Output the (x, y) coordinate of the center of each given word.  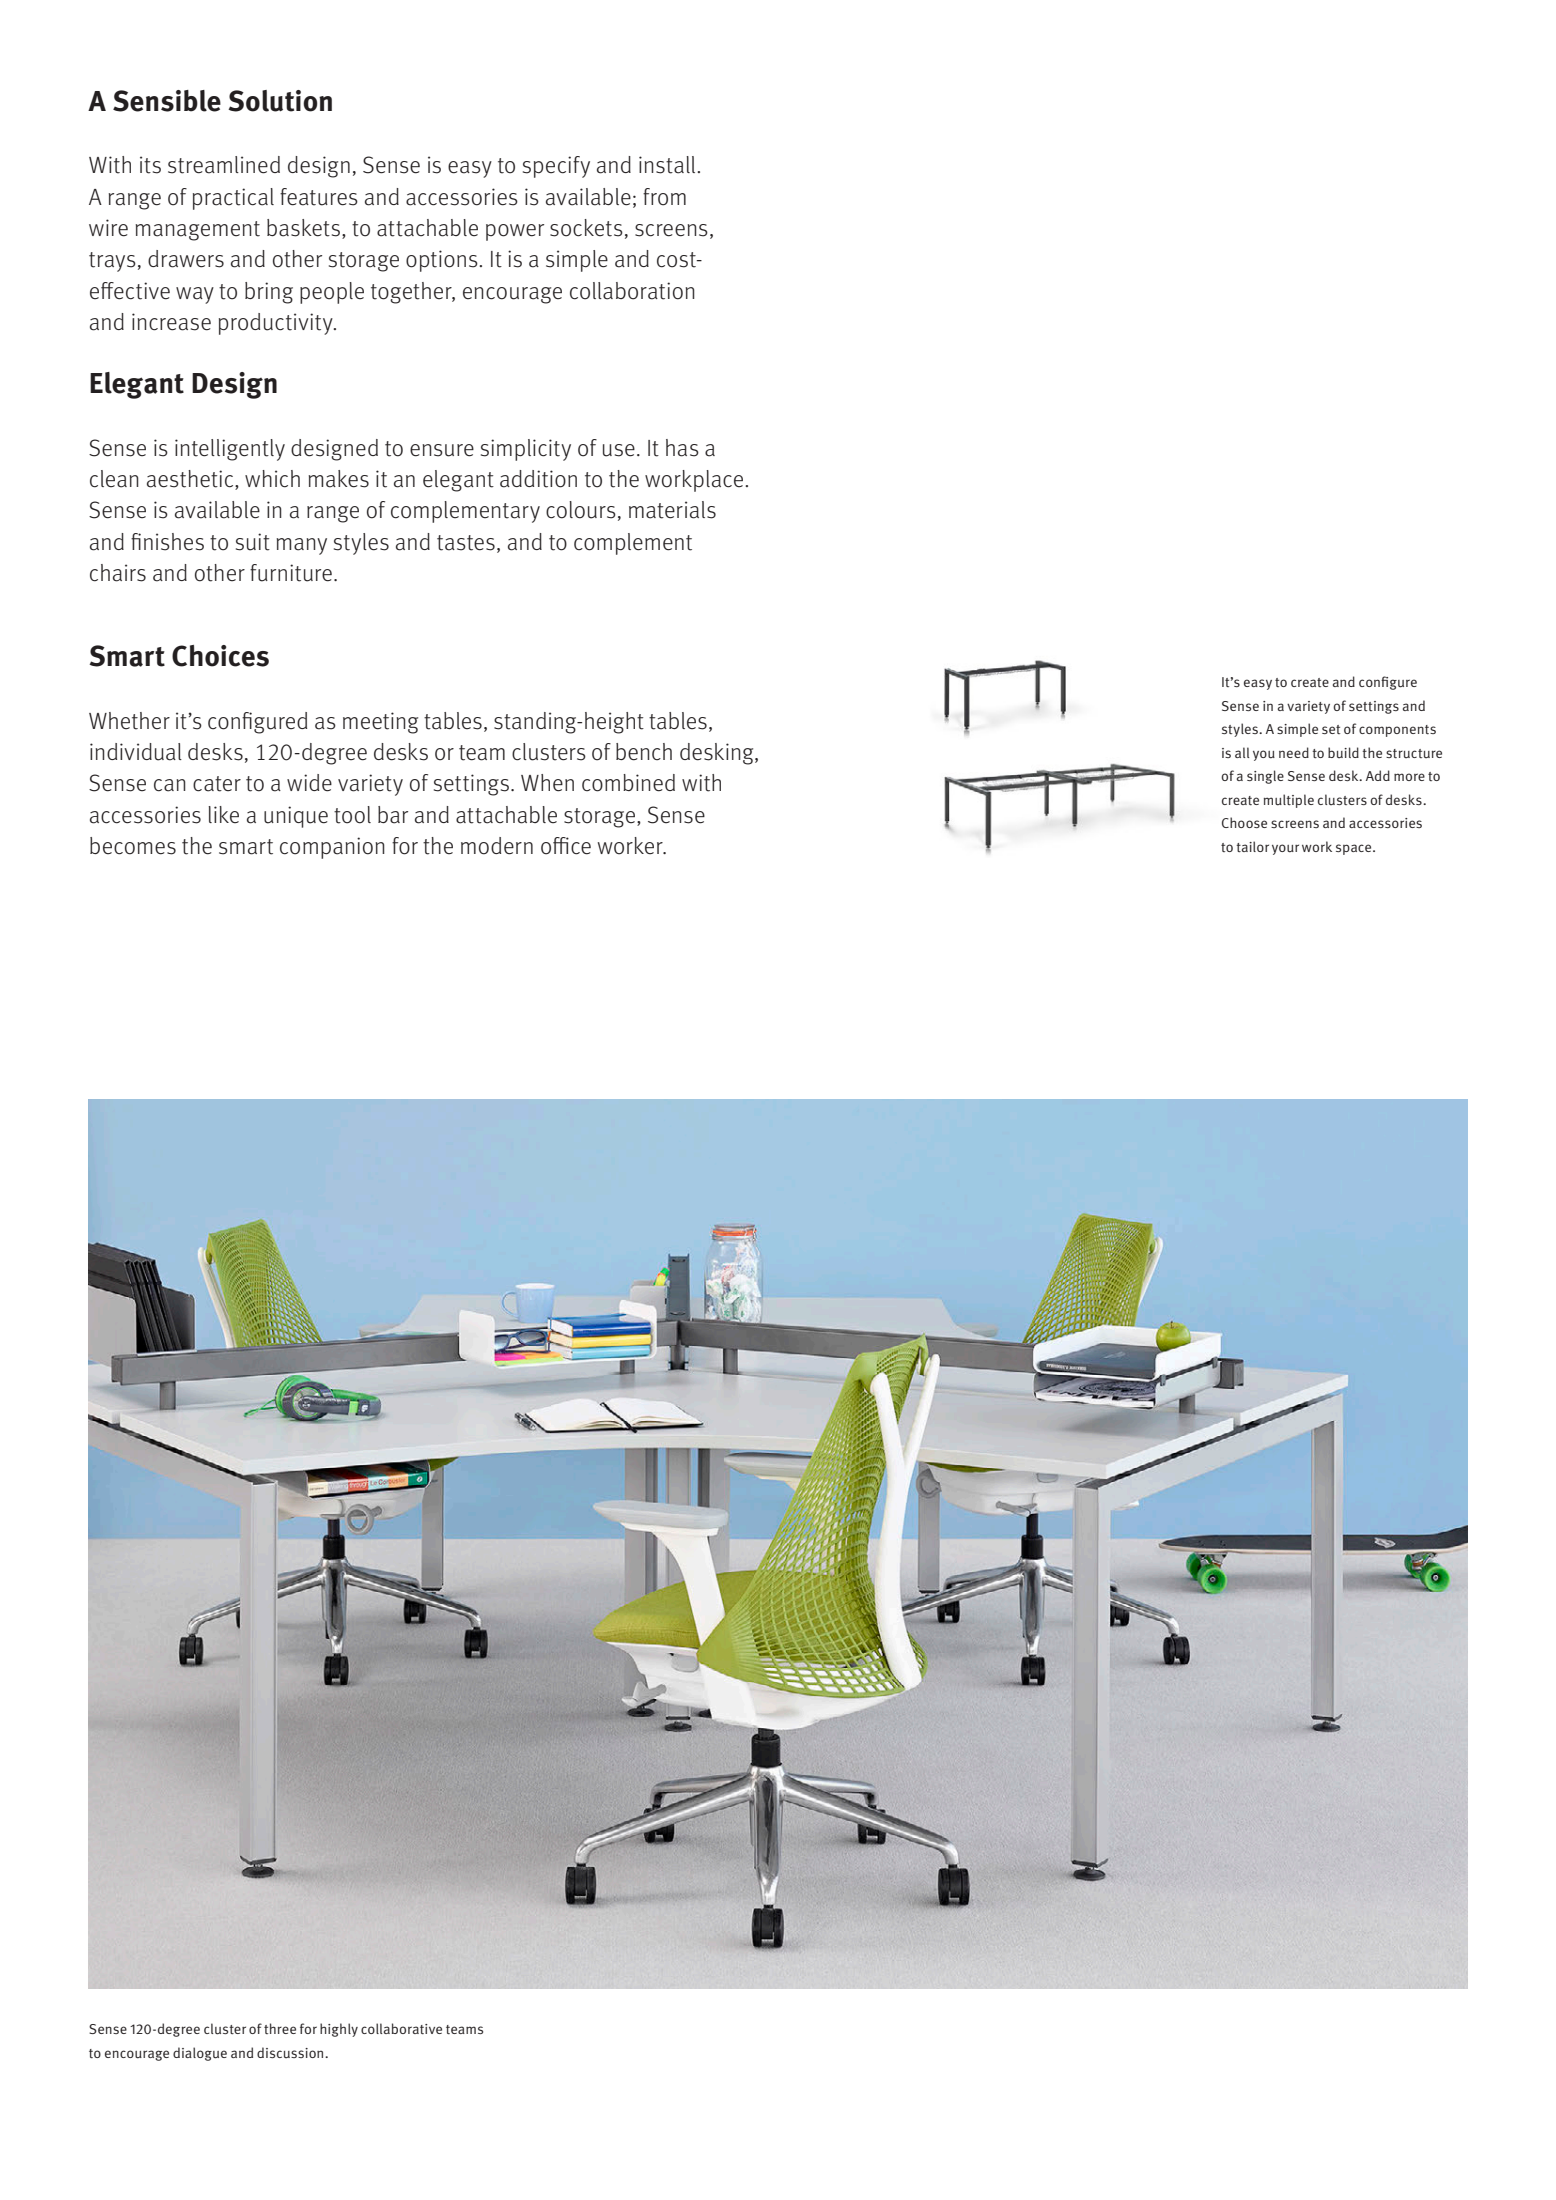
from (664, 197)
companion (332, 848)
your (1285, 849)
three (280, 2028)
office (566, 846)
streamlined (224, 165)
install (667, 165)
